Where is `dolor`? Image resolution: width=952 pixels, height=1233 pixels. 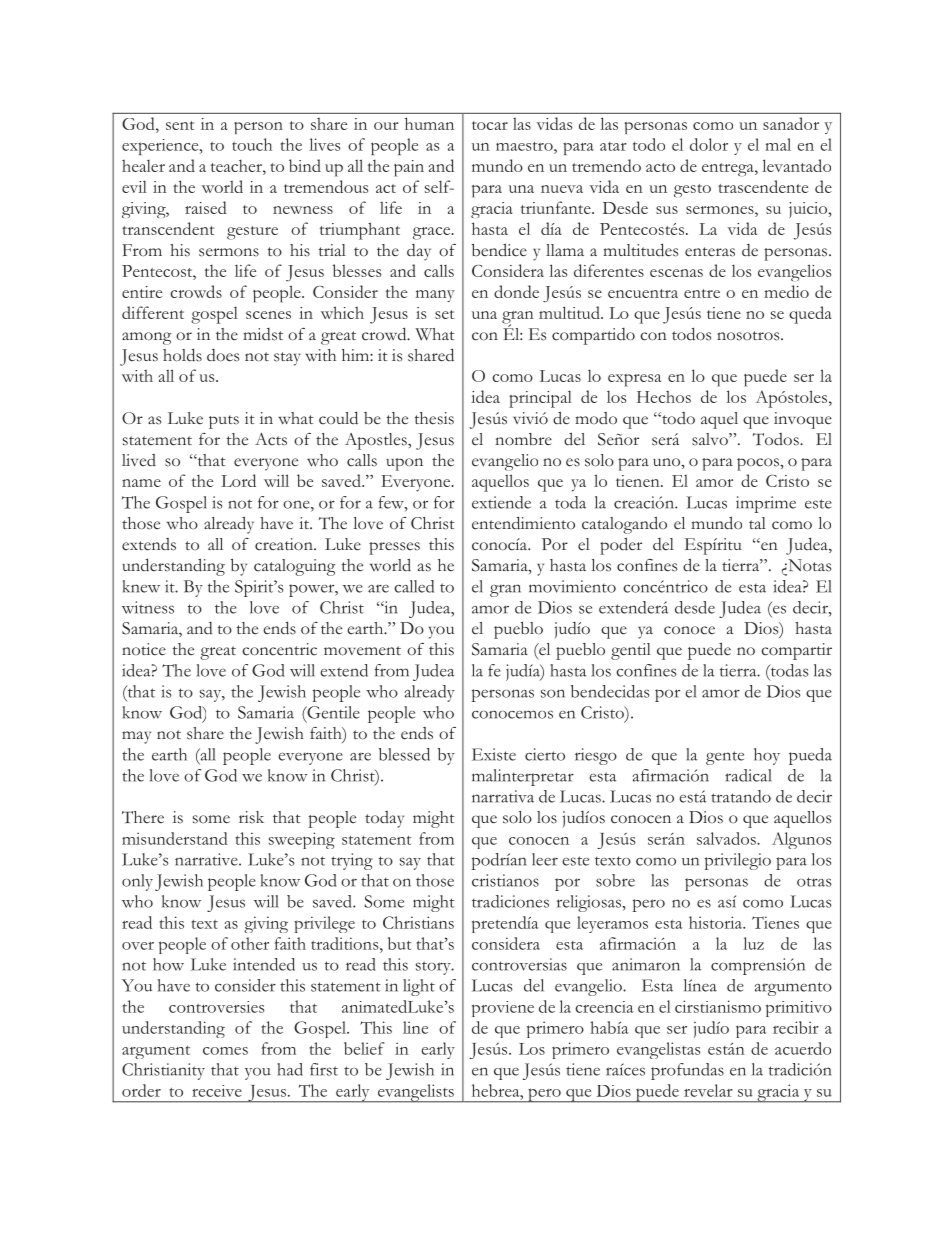 dolor is located at coordinates (709, 144).
